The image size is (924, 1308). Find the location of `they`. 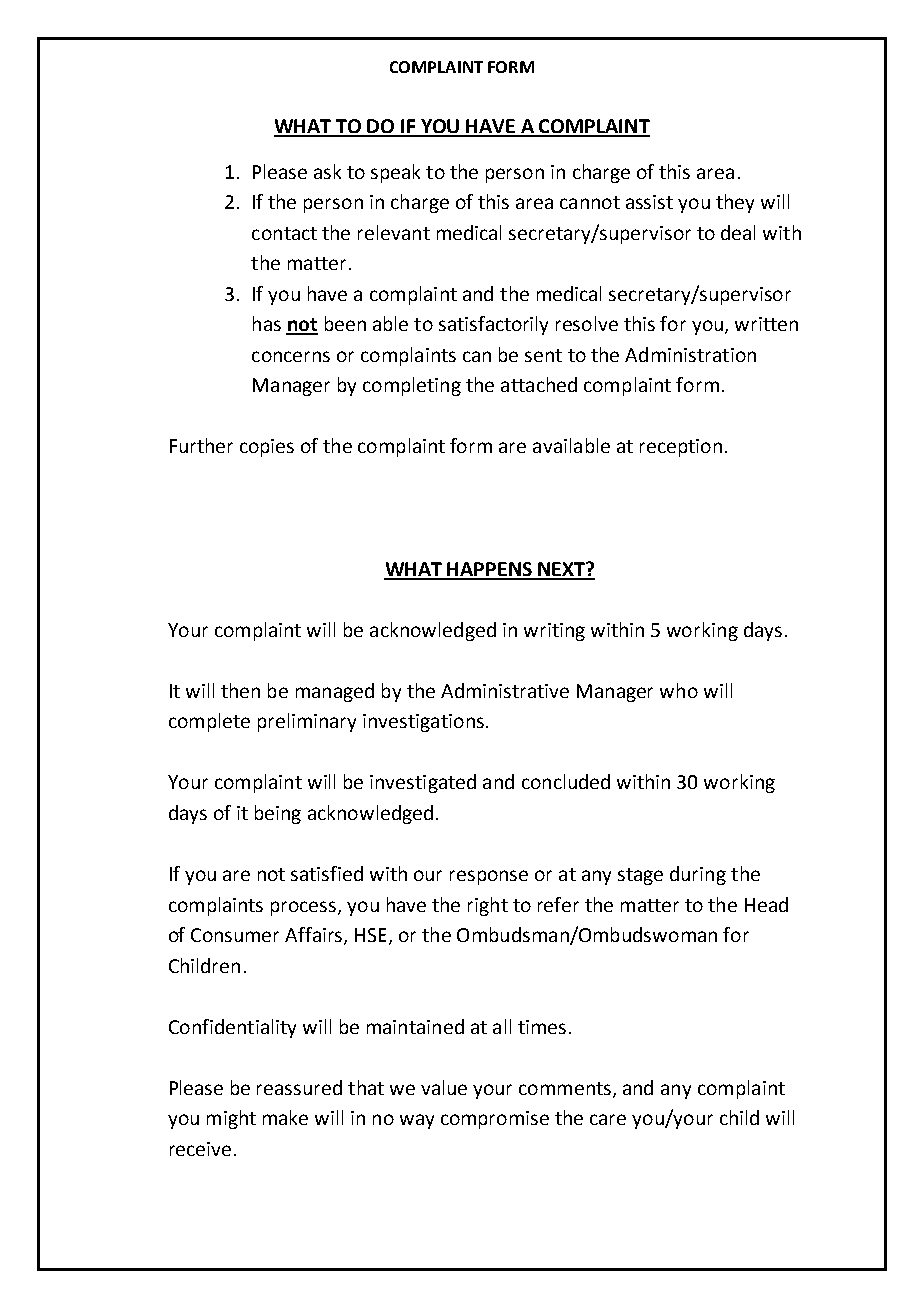

they is located at coordinates (735, 203).
